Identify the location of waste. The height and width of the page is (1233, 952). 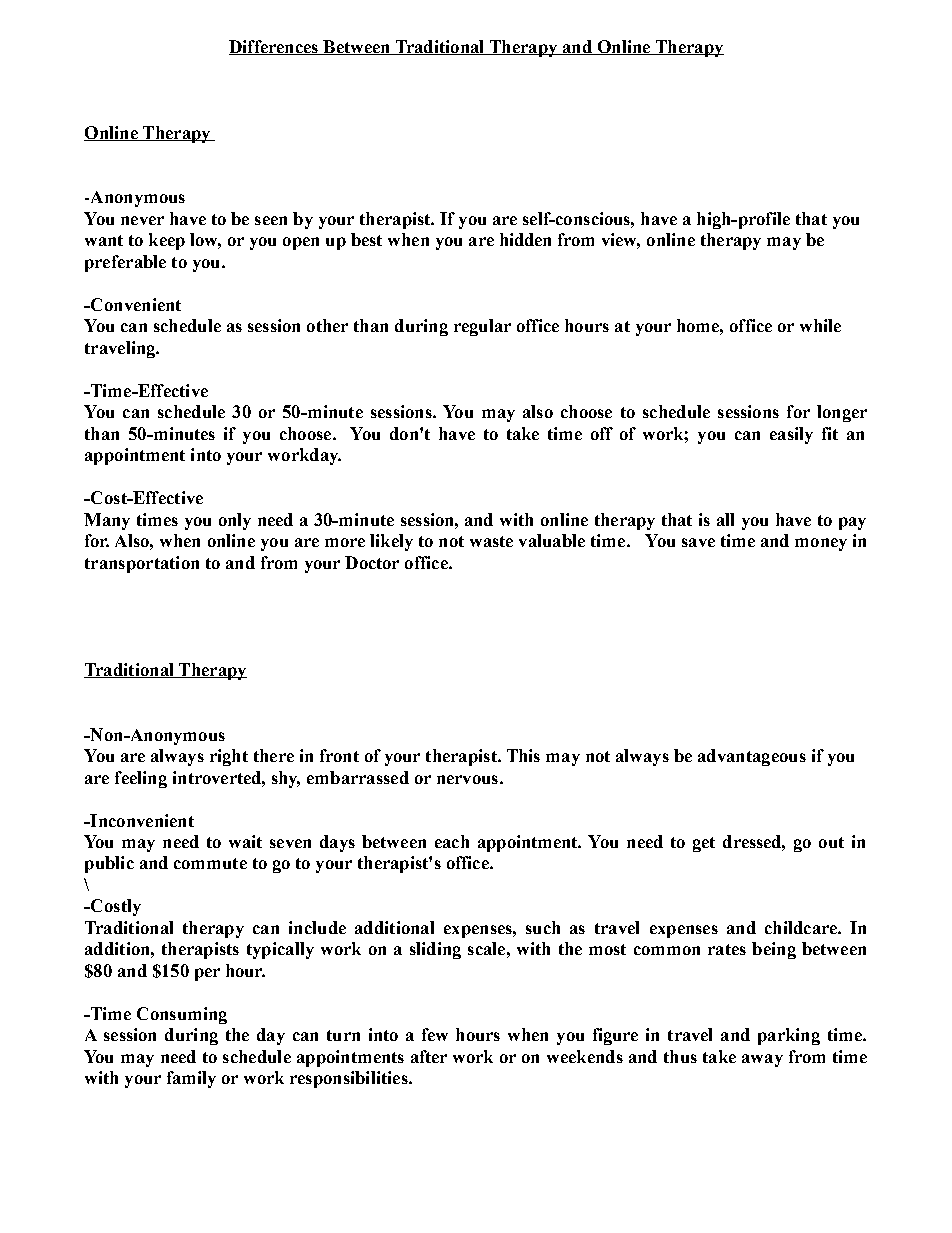
(491, 541).
